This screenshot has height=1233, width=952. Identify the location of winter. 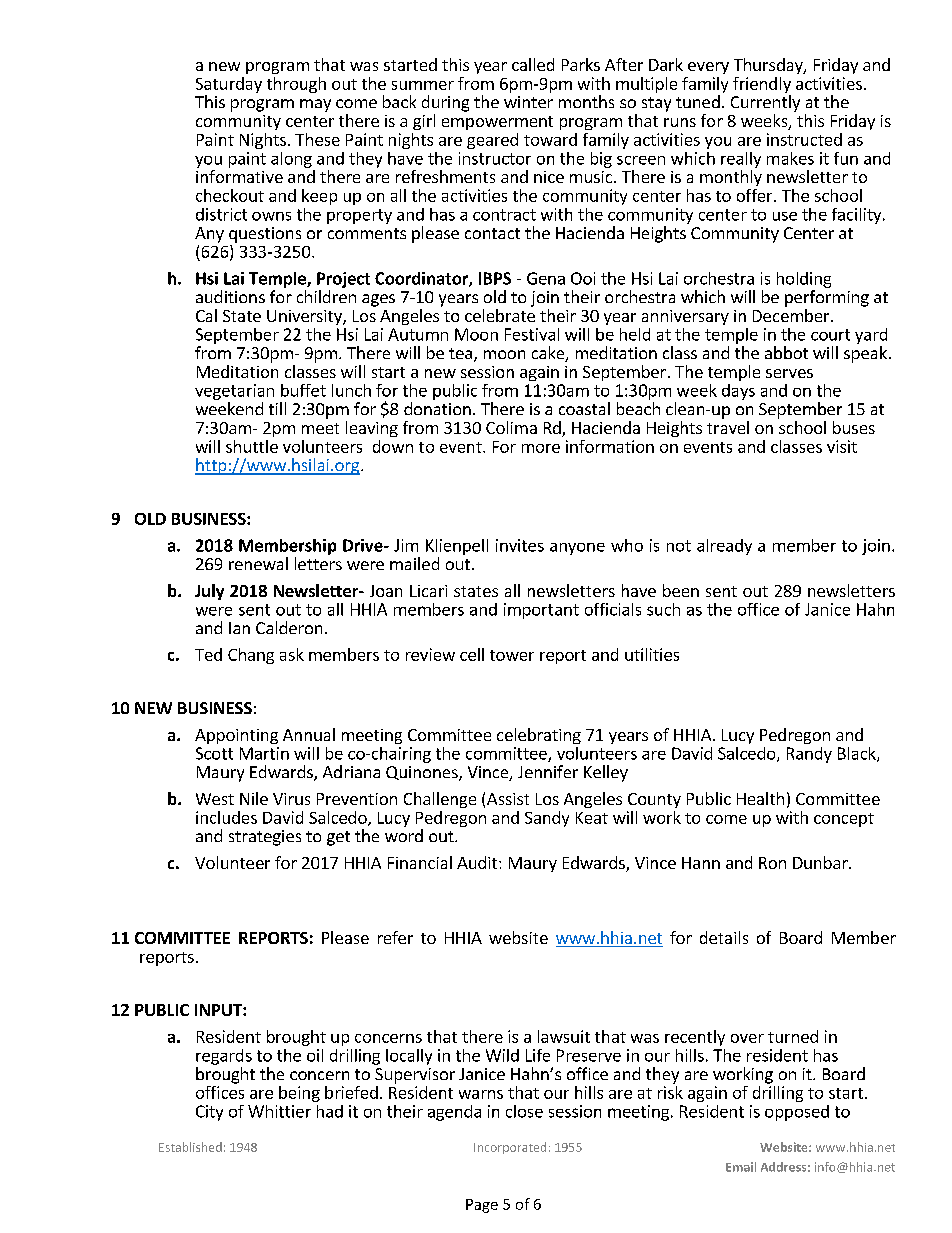
(528, 102).
